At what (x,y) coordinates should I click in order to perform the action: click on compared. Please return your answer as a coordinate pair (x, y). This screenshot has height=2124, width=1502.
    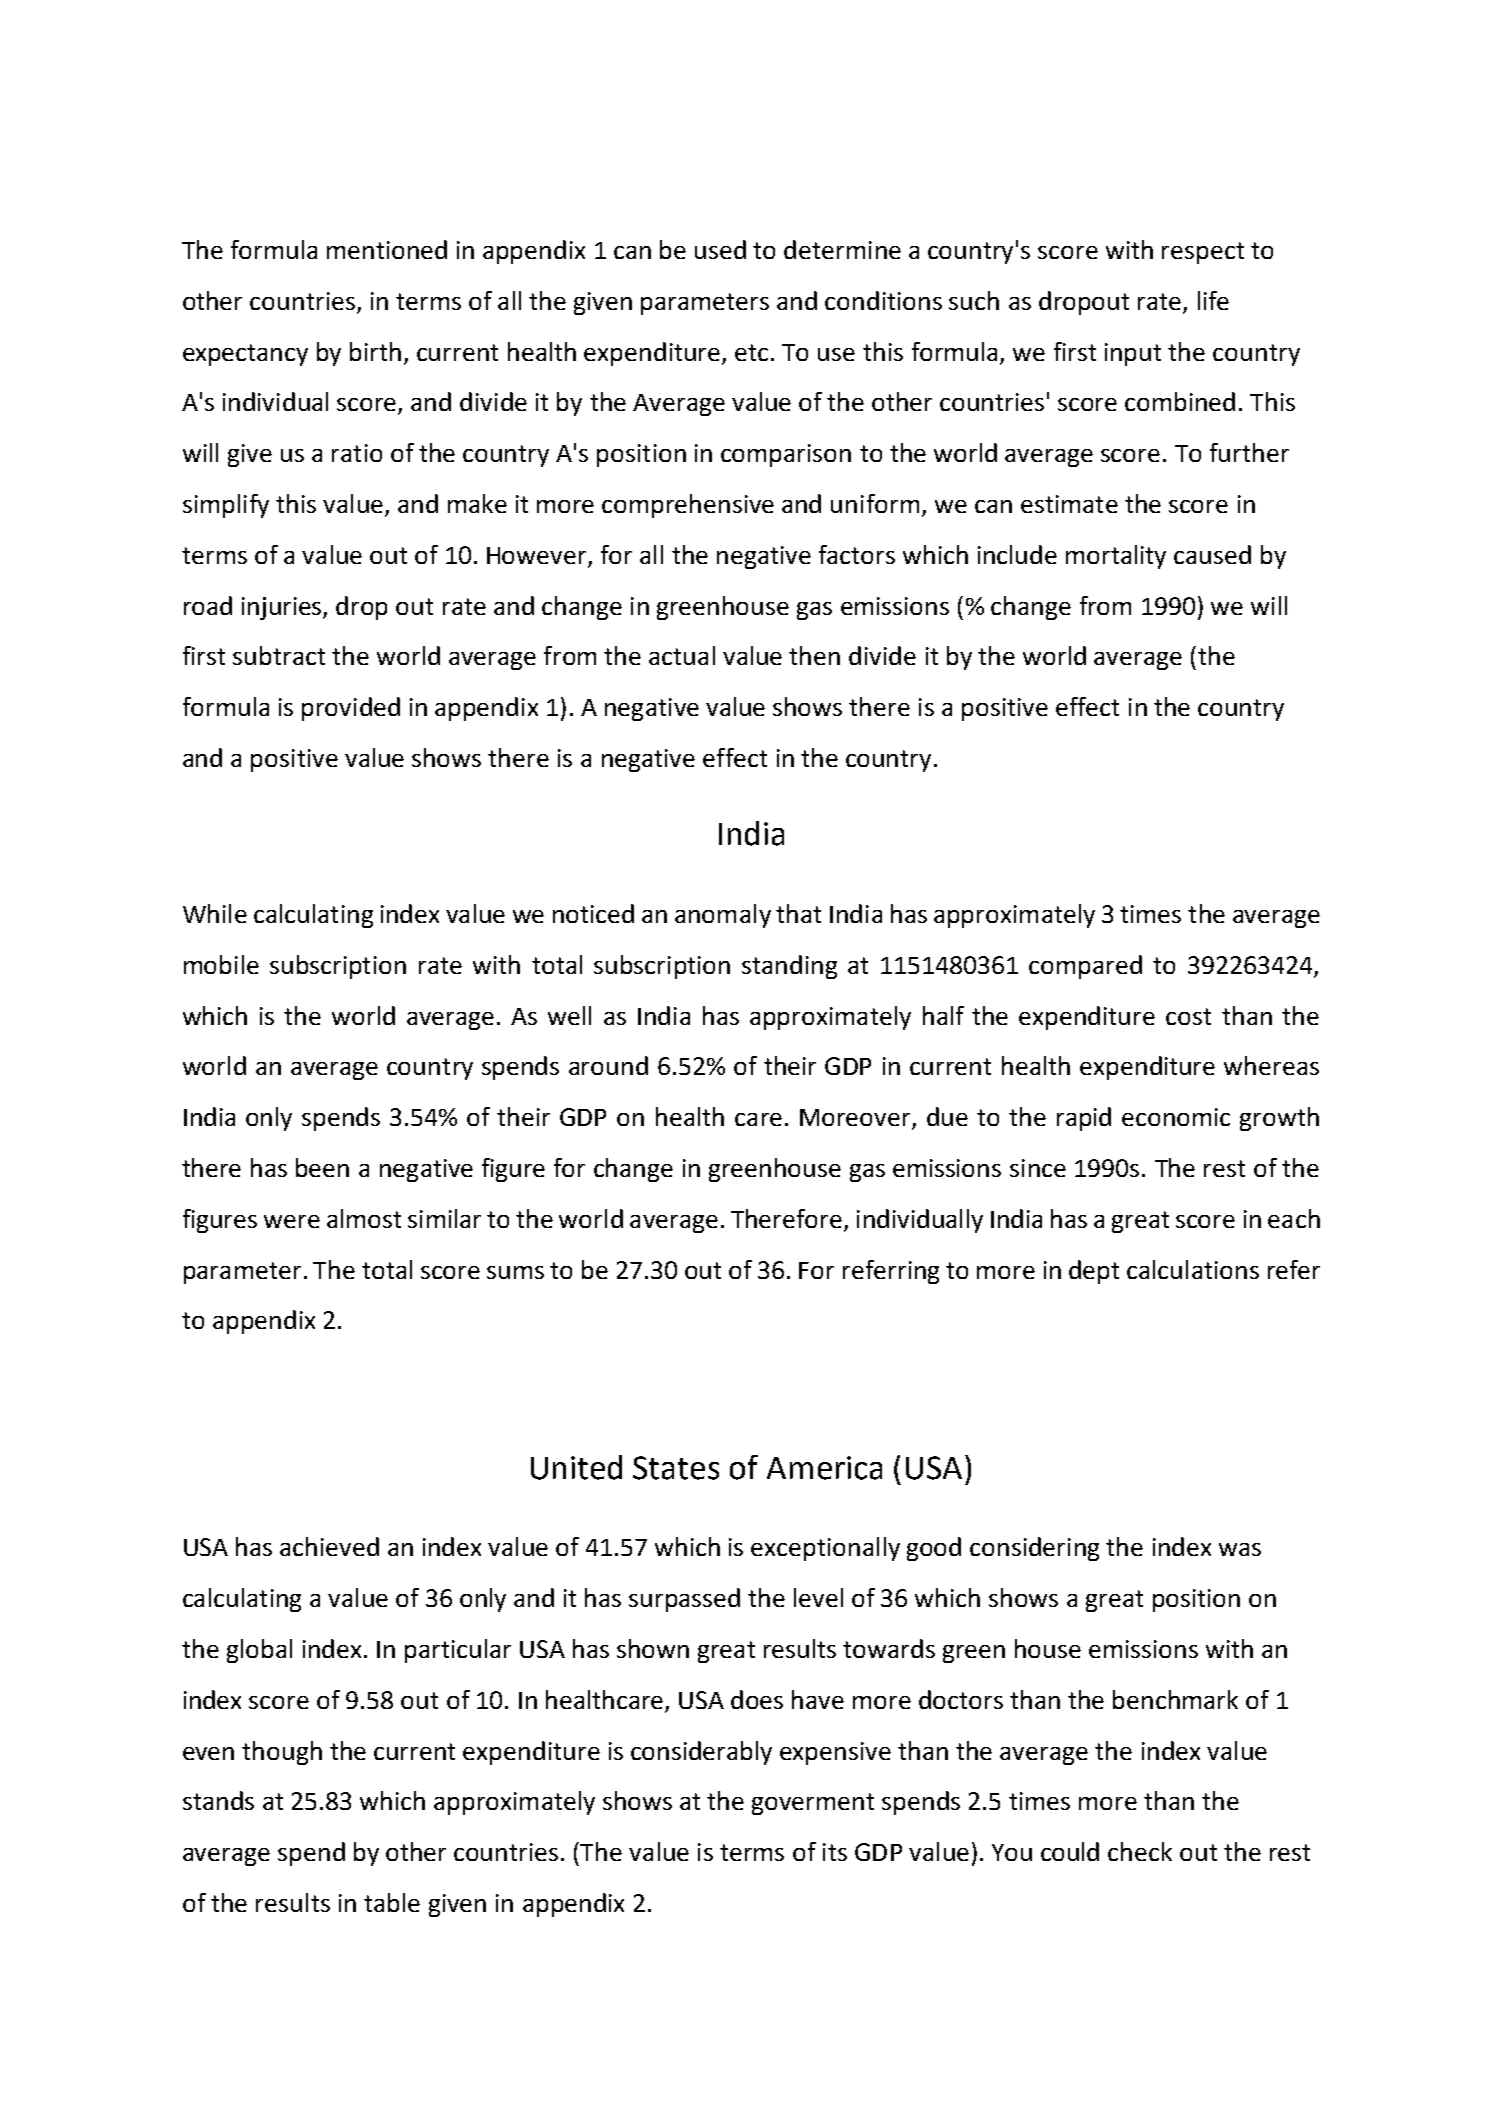
    Looking at the image, I should click on (1085, 967).
